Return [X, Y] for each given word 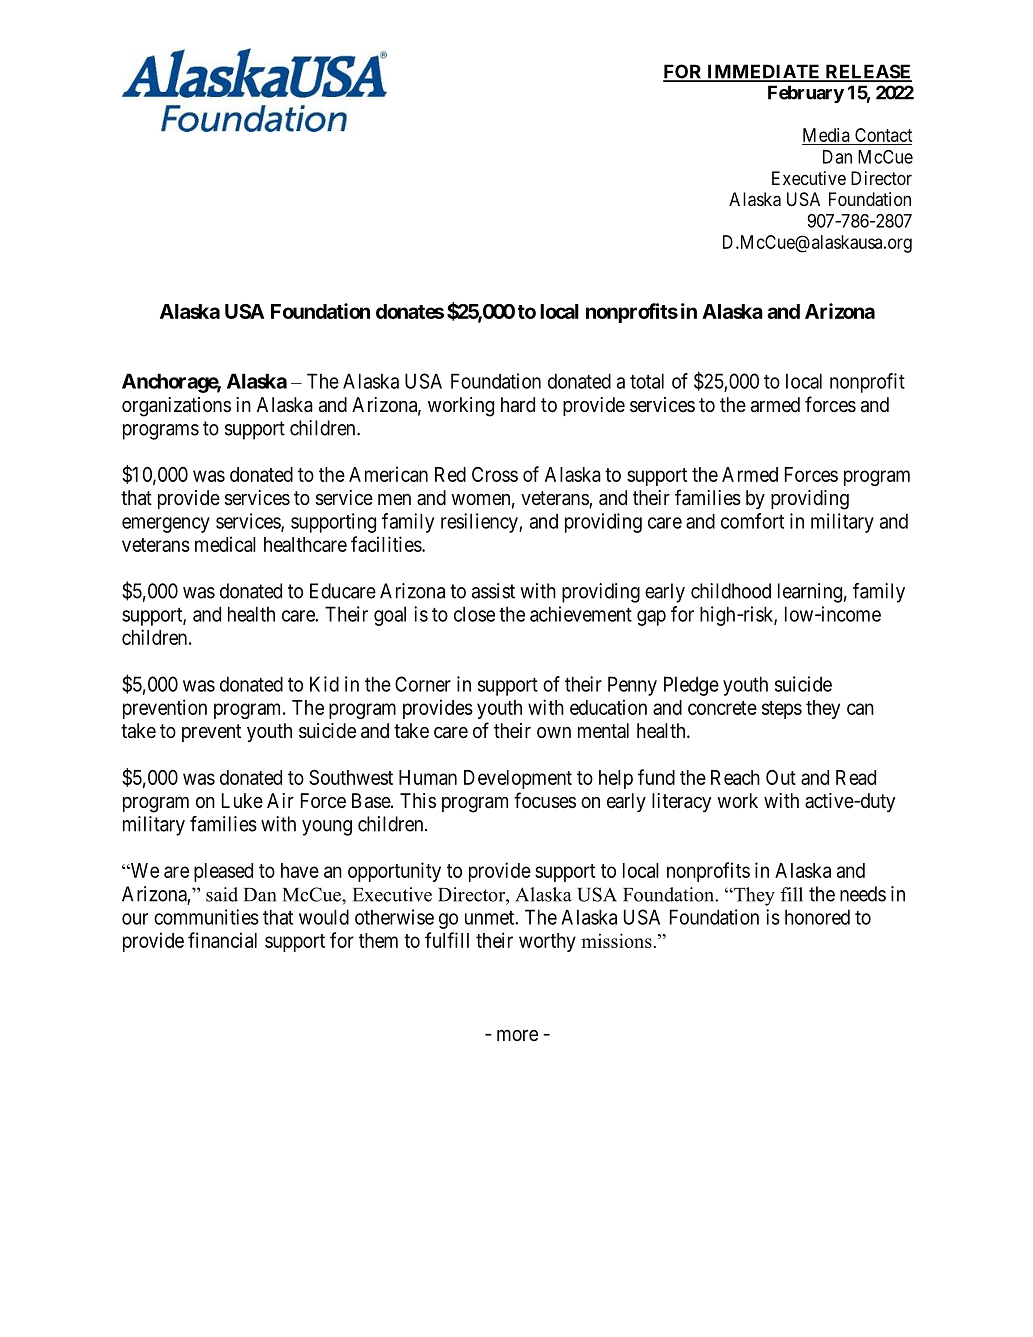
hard [518, 405]
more [517, 1035]
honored [817, 917]
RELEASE [867, 72]
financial [222, 940]
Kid [324, 684]
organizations [176, 407]
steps [782, 710]
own [554, 732]
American [388, 474]
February [806, 94]
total [647, 381]
